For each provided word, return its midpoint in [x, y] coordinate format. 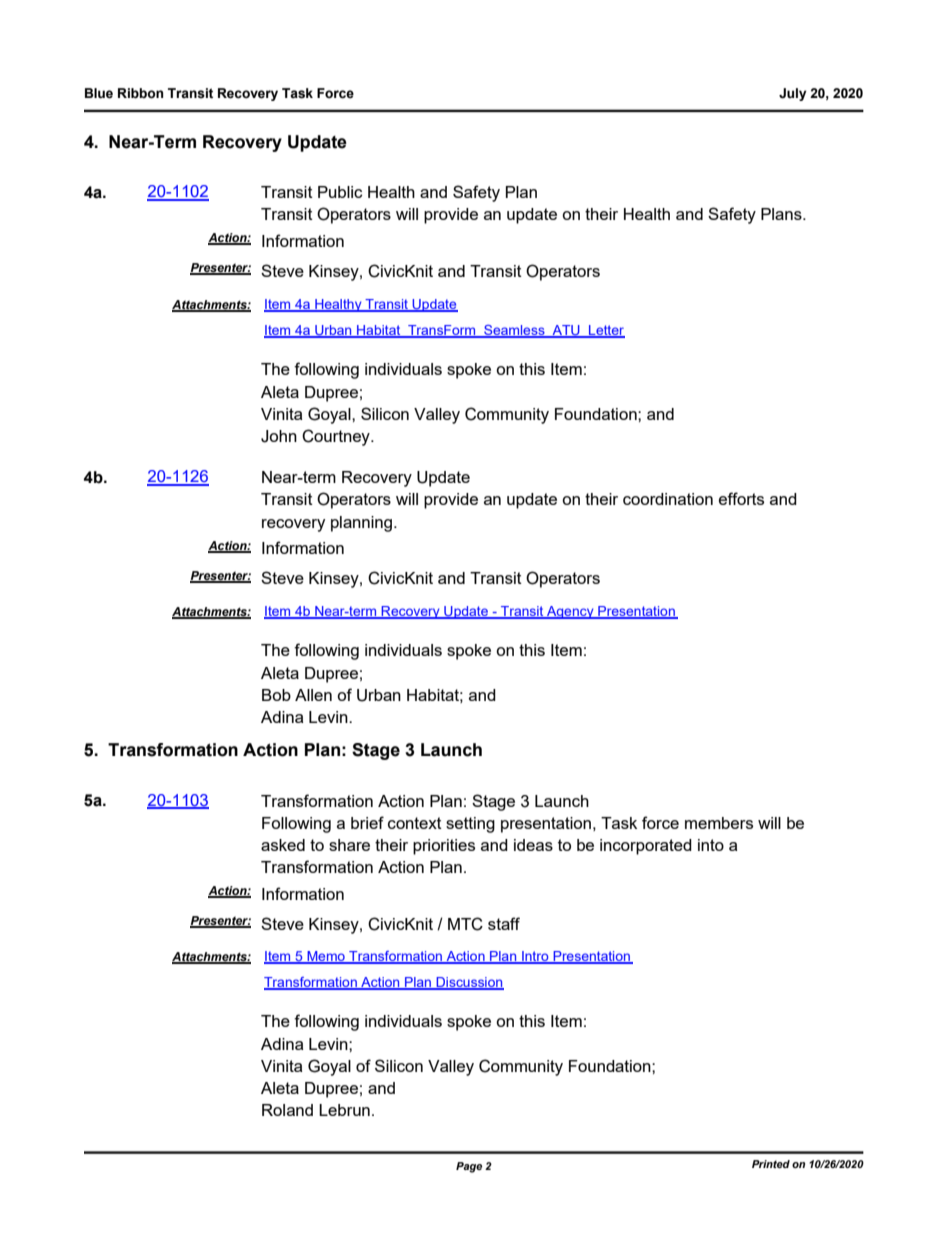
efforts [741, 498]
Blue [99, 93]
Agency [570, 612]
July [793, 94]
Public [340, 192]
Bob [276, 695]
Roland [287, 1110]
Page [469, 1167]
